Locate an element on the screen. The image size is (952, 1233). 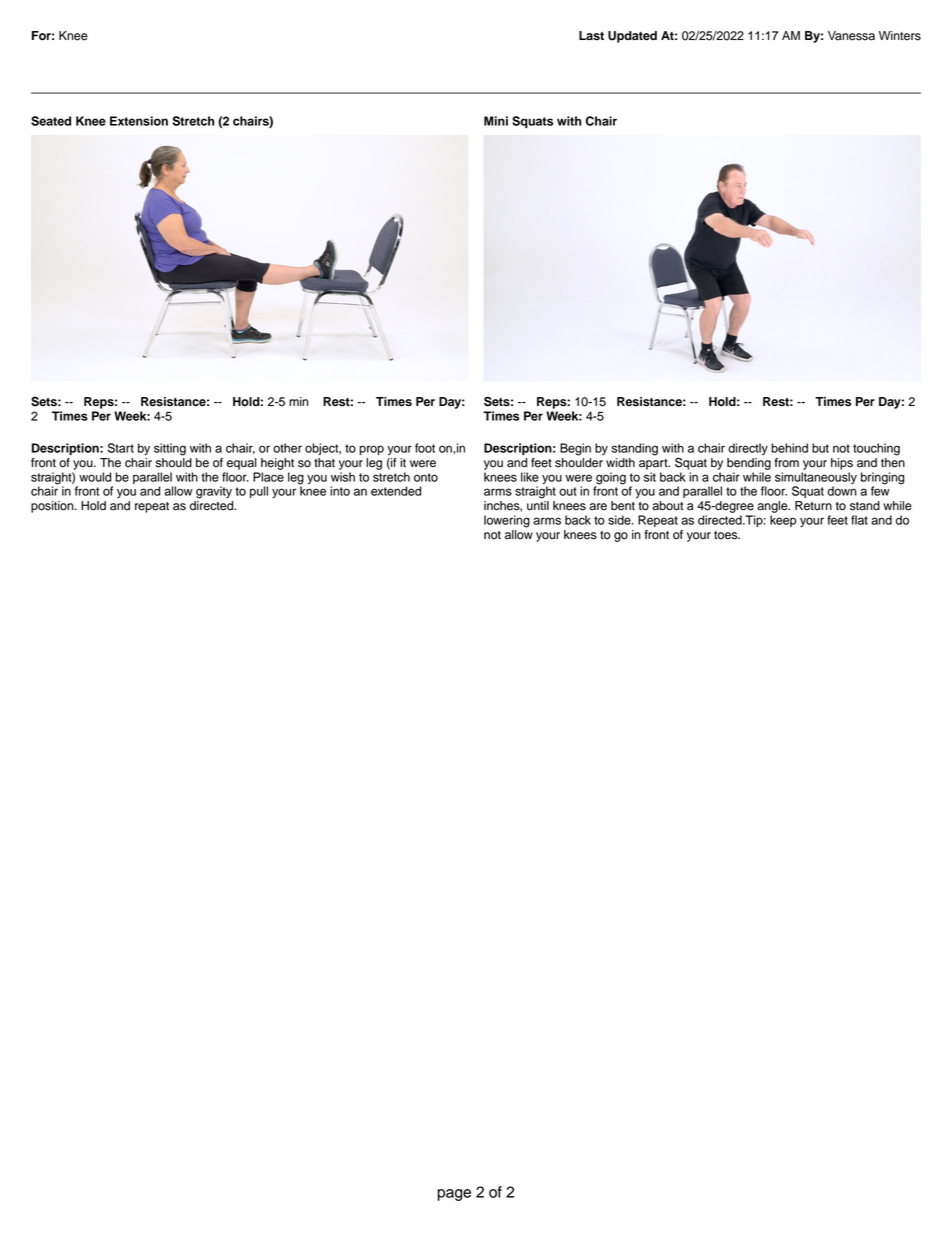
behind is located at coordinates (789, 448).
